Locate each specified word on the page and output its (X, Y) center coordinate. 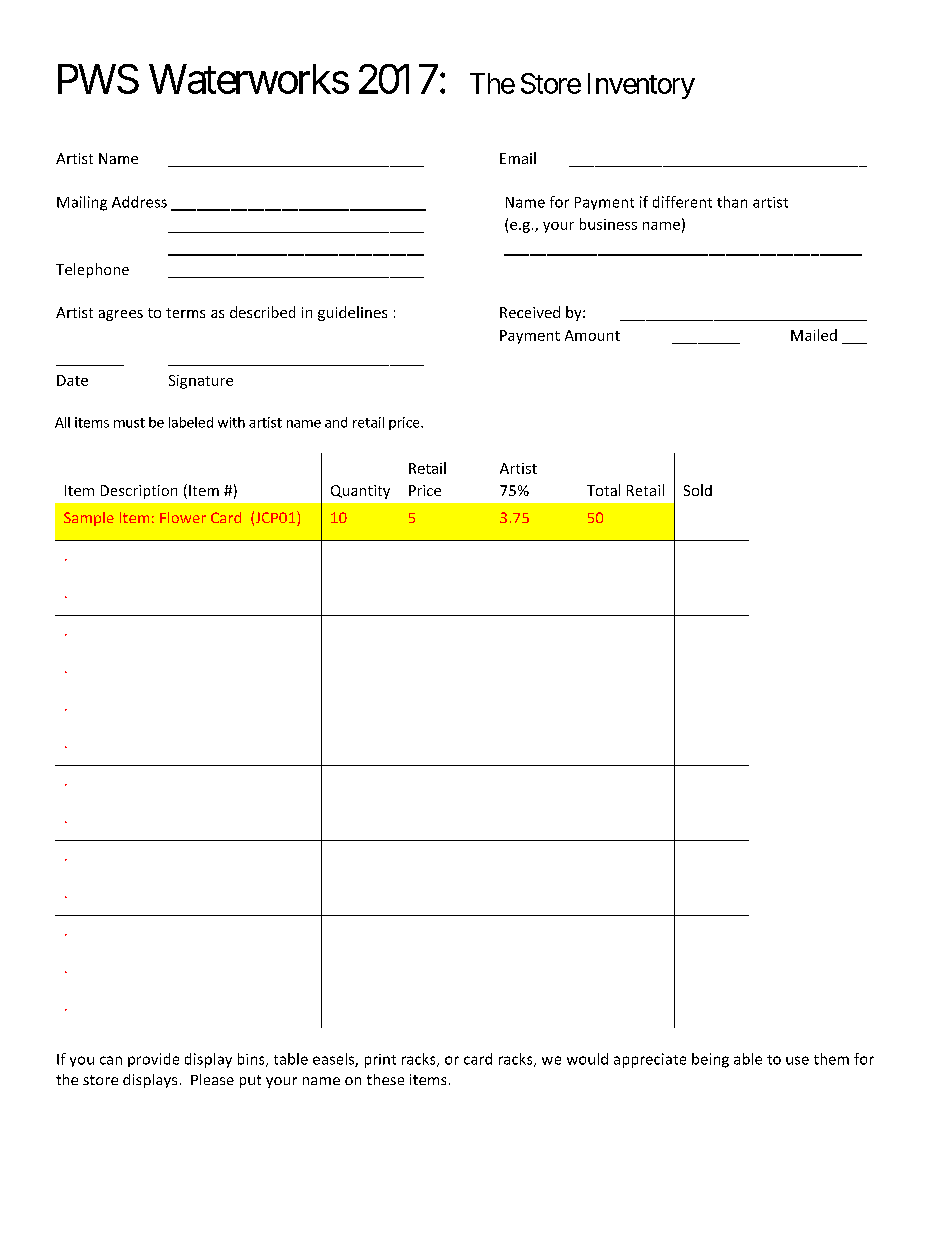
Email (518, 158)
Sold (698, 490)
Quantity (360, 492)
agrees (121, 315)
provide (153, 1060)
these (385, 1079)
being (710, 1060)
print (380, 1061)
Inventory (641, 86)
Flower (183, 517)
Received (530, 312)
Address (139, 202)
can (111, 1060)
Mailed (814, 335)
